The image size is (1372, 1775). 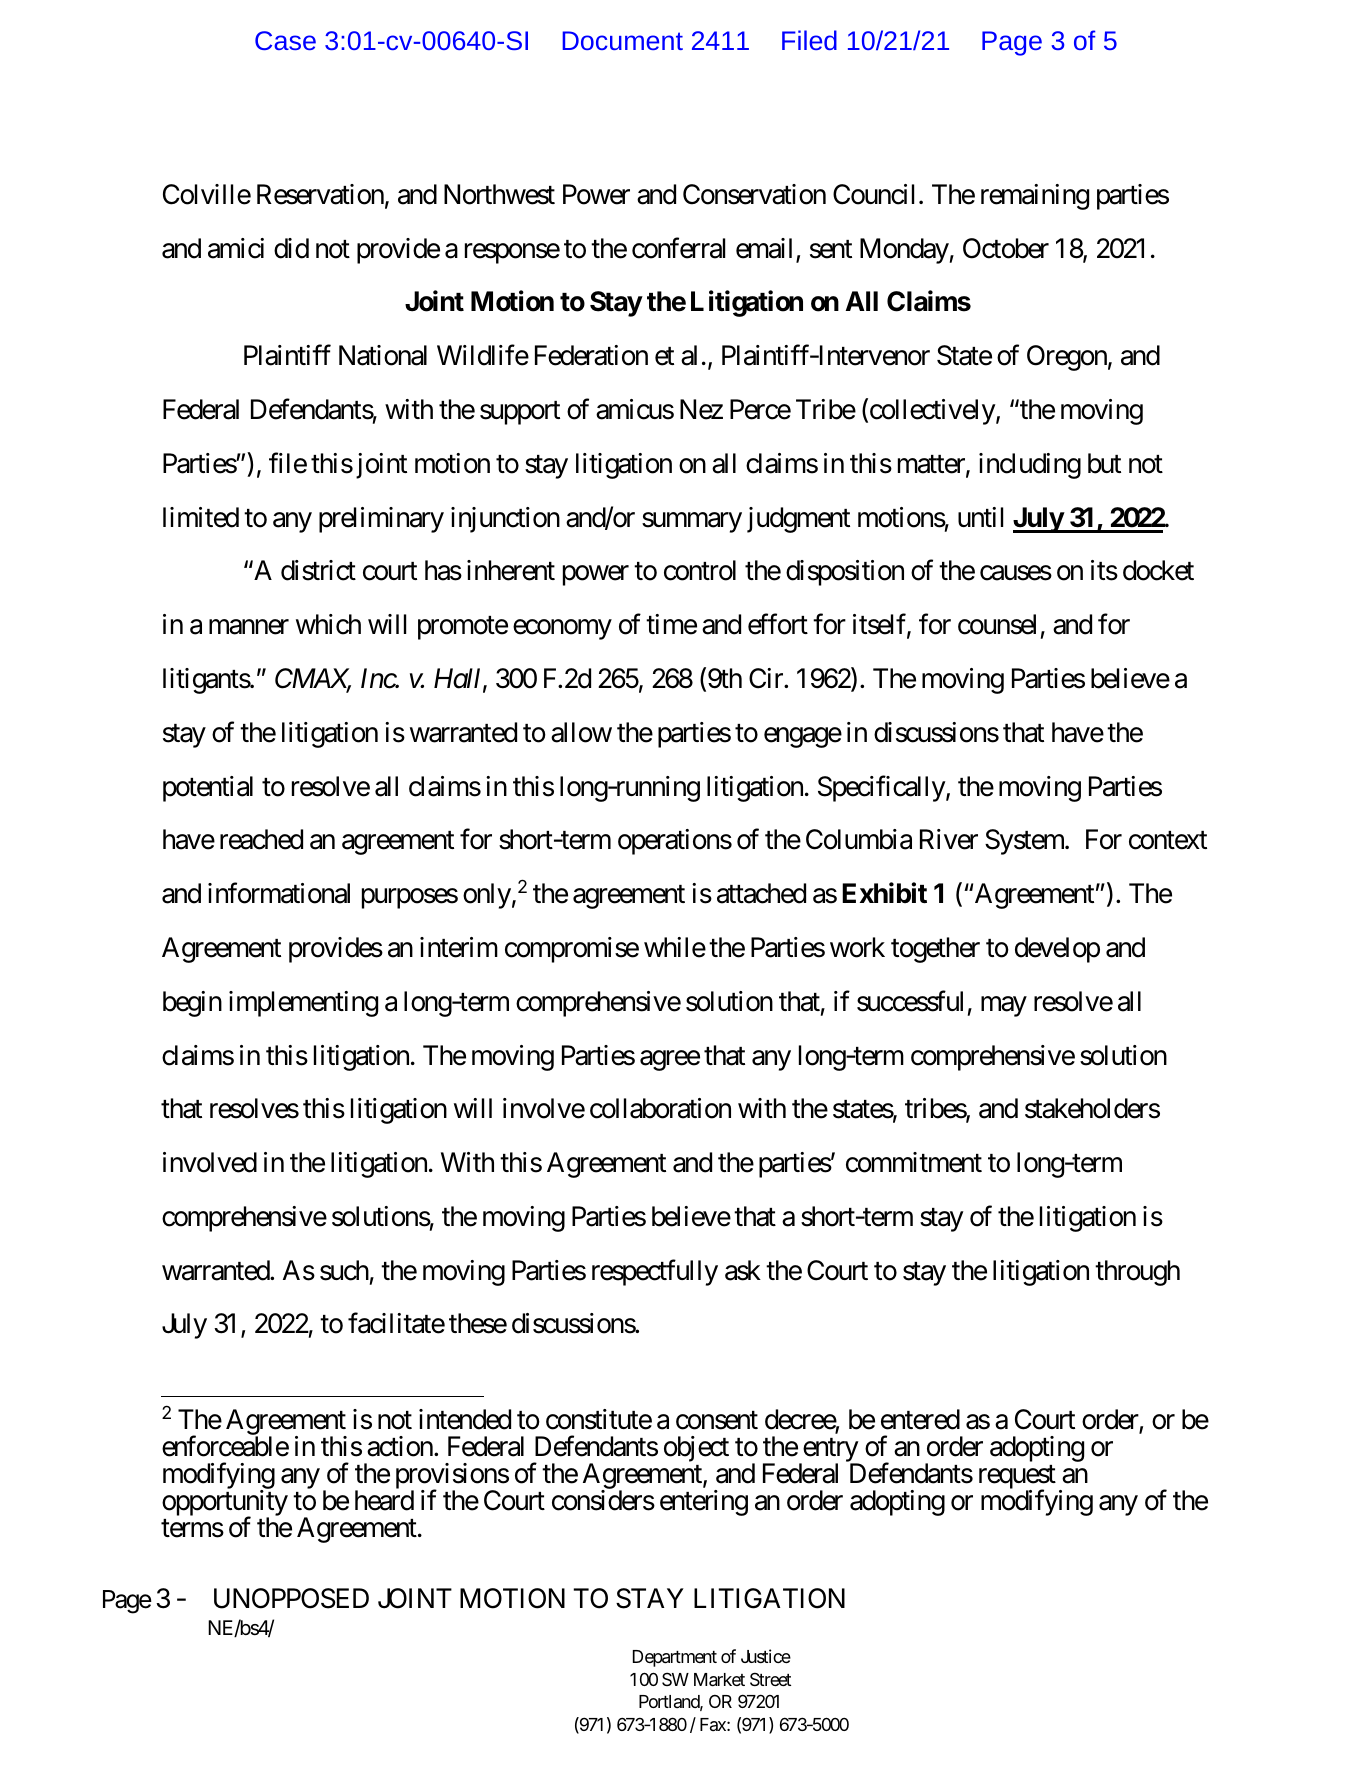 I want to click on UNOPPOSED, so click(x=291, y=1598).
